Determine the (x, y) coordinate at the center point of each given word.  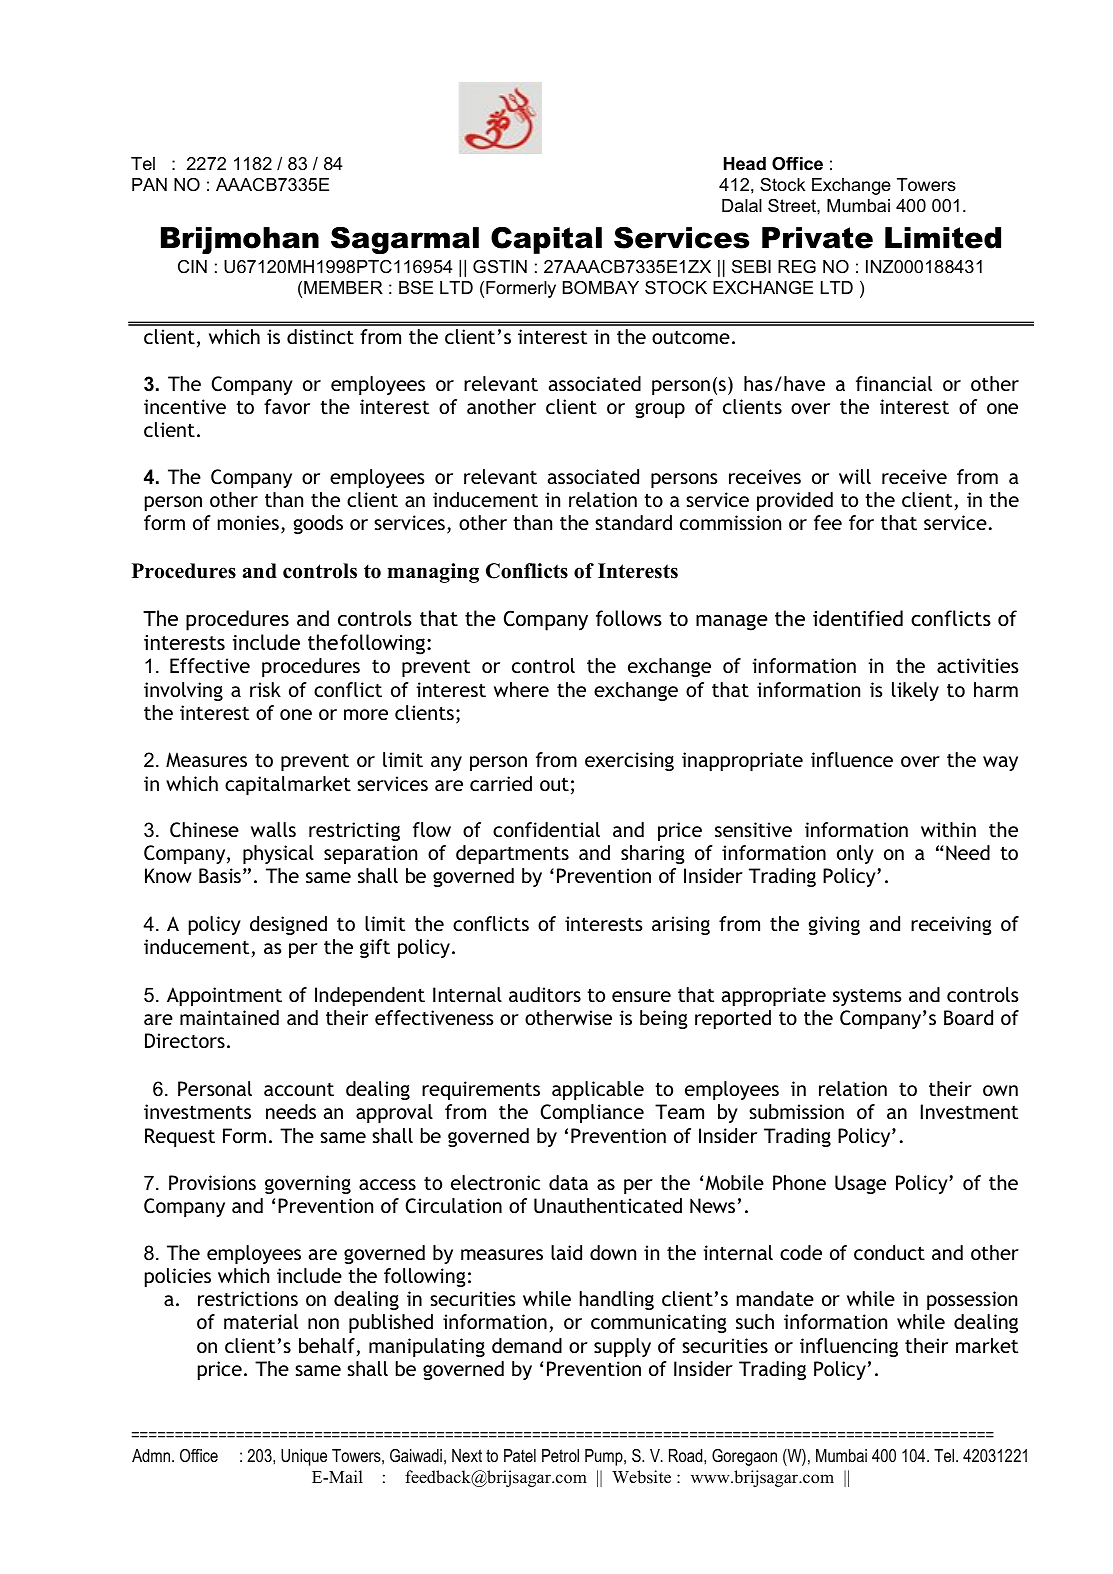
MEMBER (343, 287)
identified (858, 618)
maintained (229, 1017)
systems (867, 997)
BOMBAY (601, 287)
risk (265, 689)
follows (629, 618)
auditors (545, 994)
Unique (304, 1457)
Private (817, 238)
